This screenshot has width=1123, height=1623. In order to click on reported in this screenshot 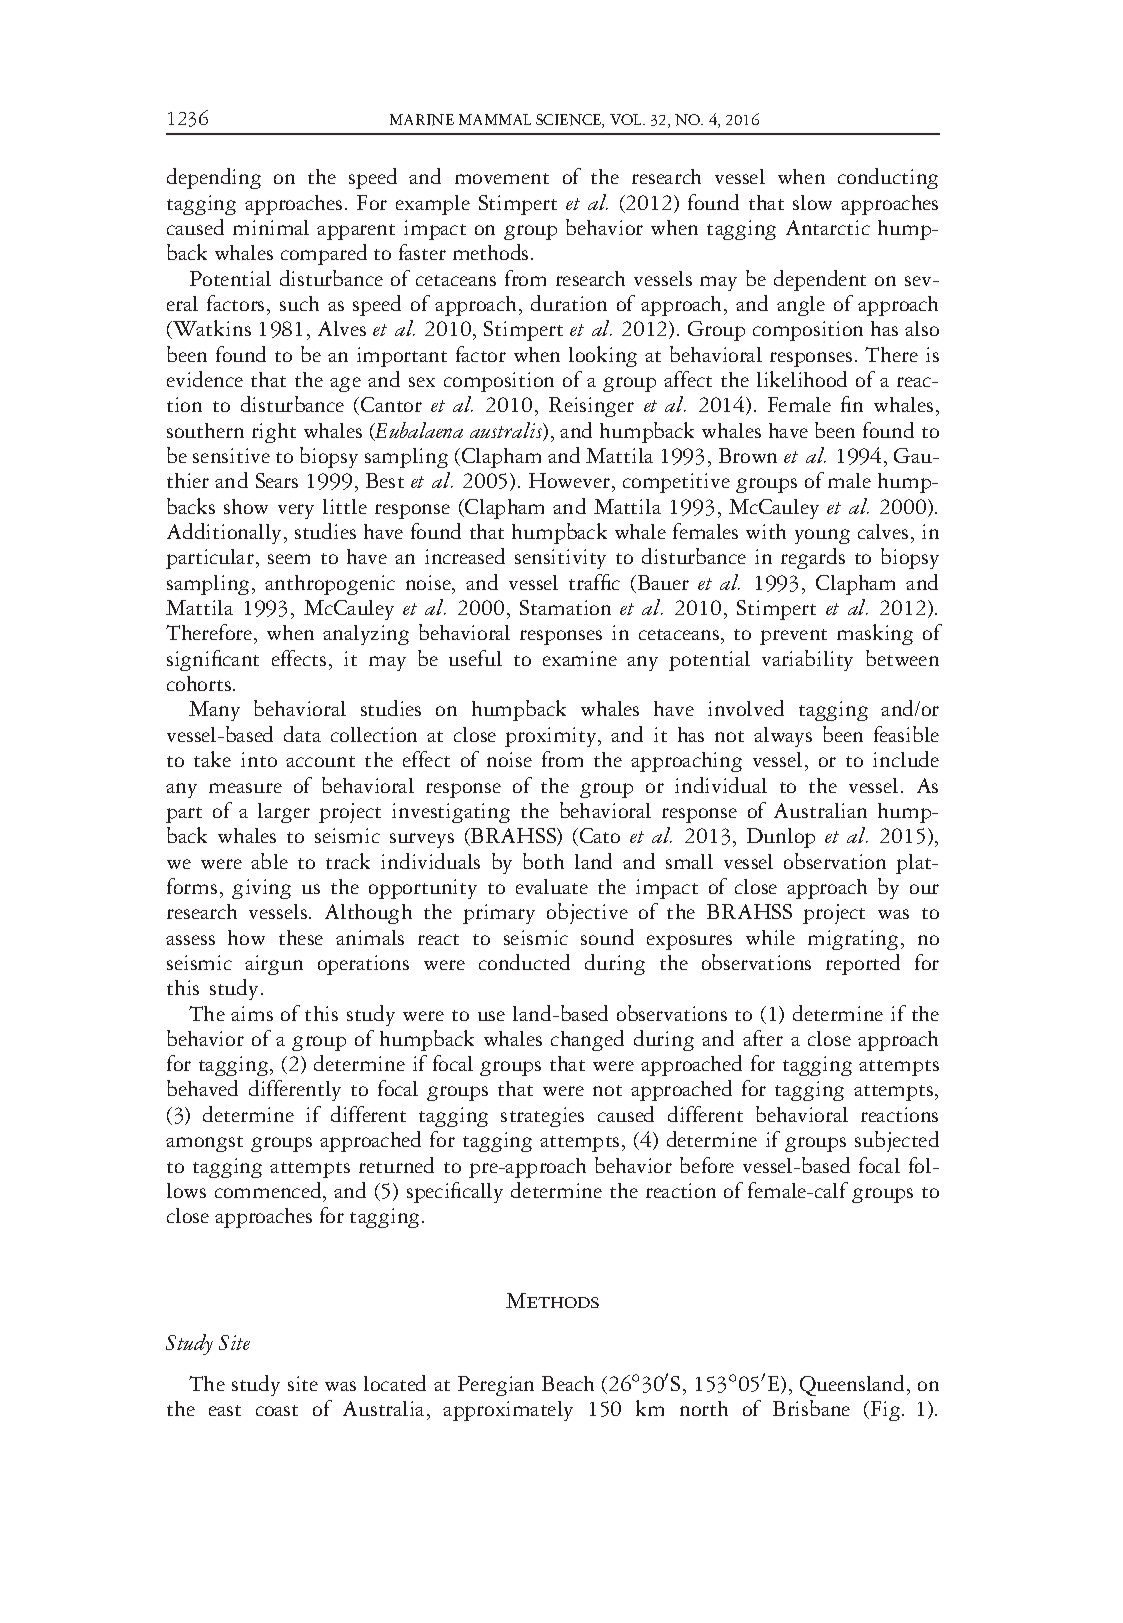, I will do `click(863, 964)`.
